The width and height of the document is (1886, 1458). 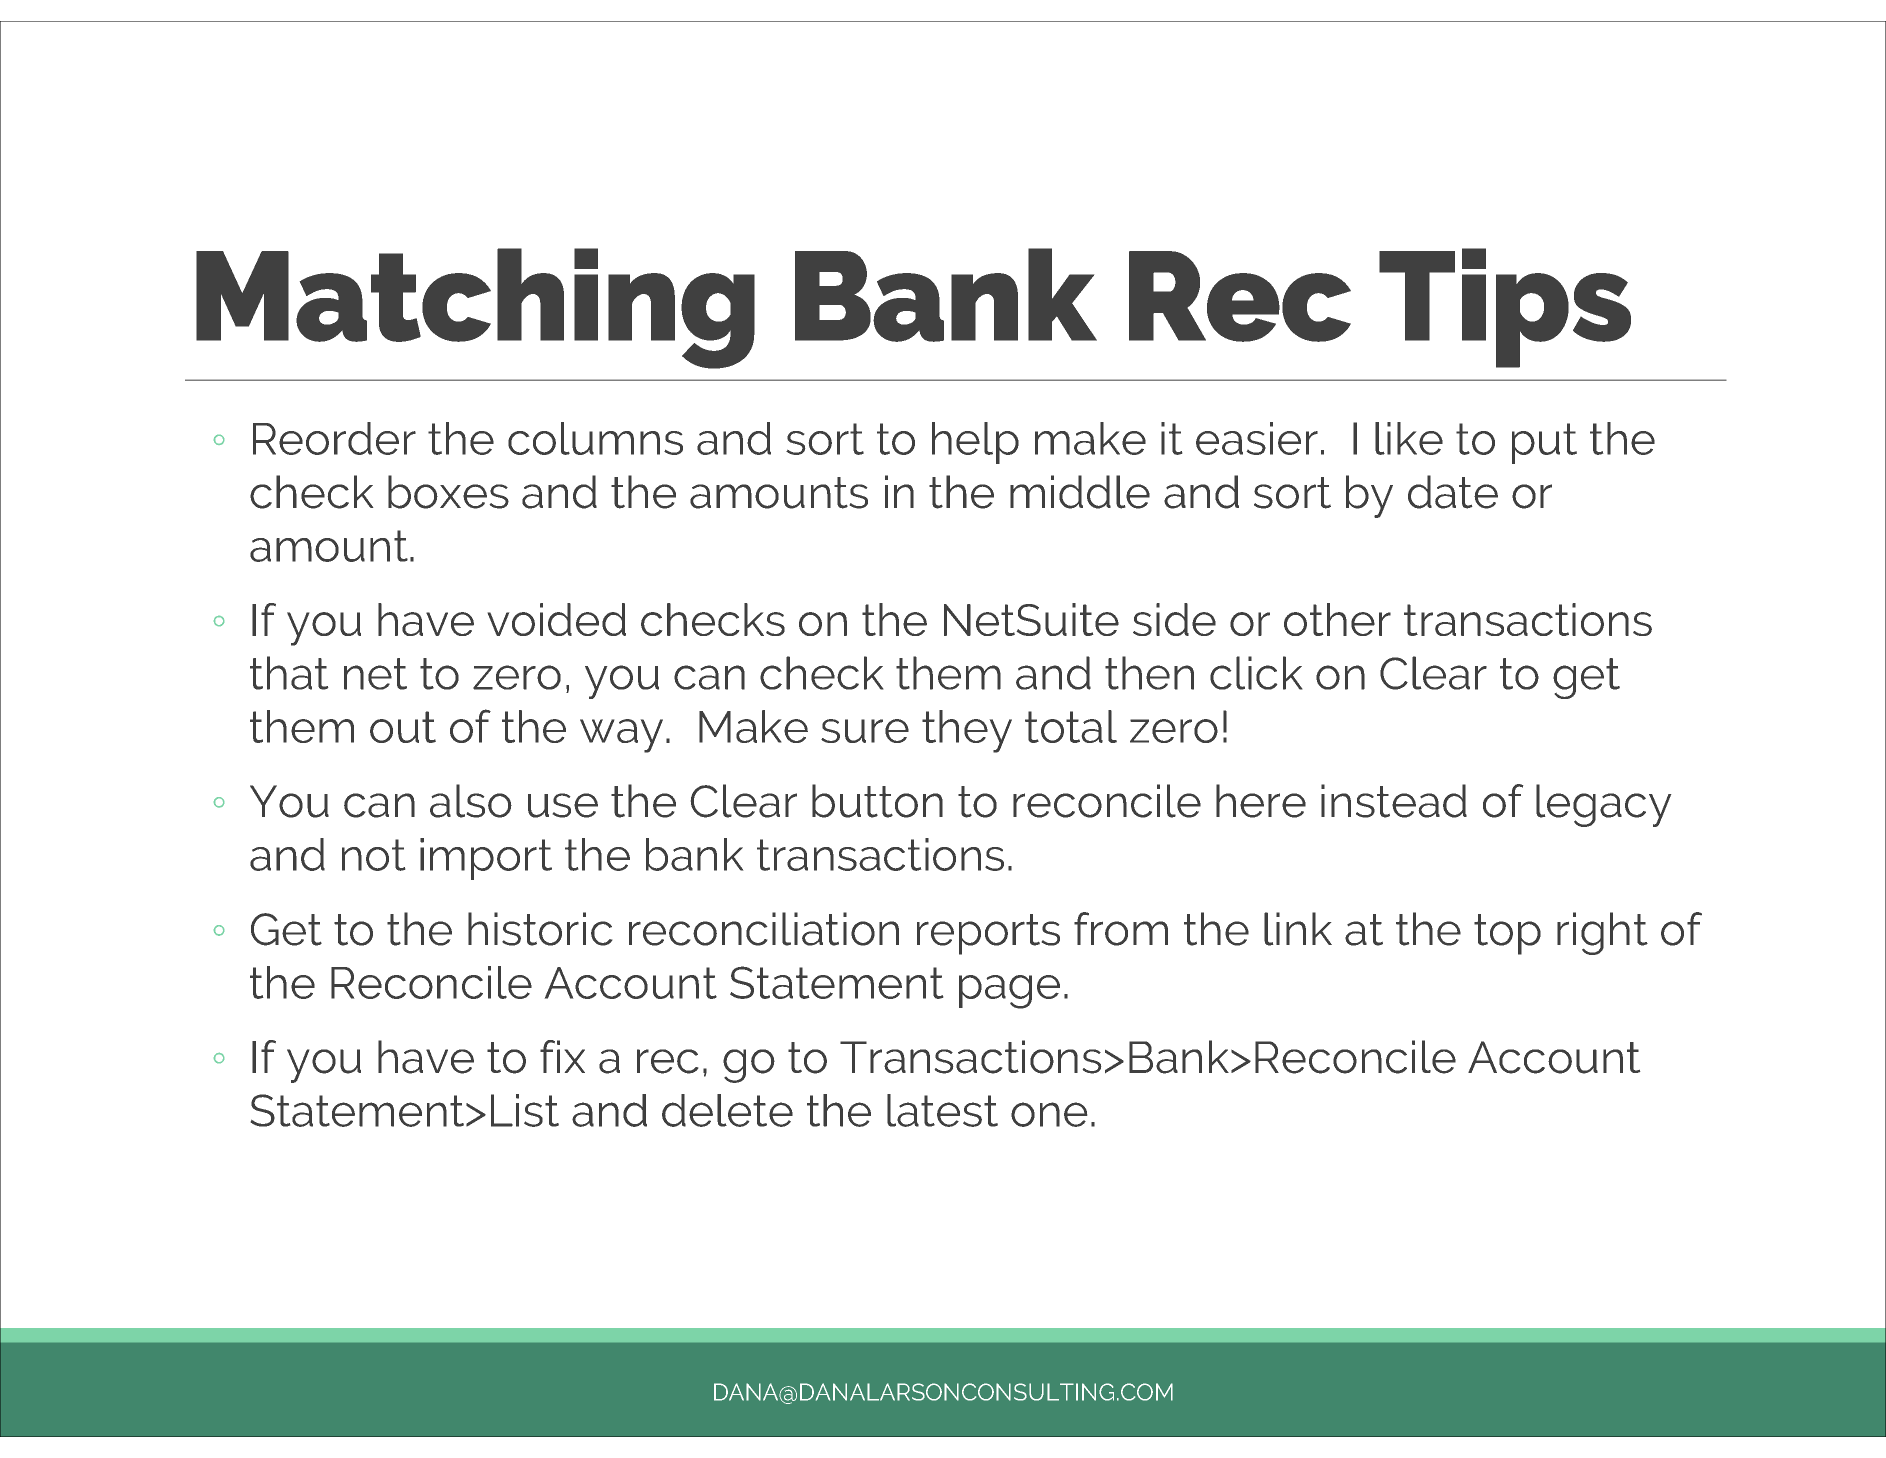 I want to click on top, so click(x=1507, y=934).
